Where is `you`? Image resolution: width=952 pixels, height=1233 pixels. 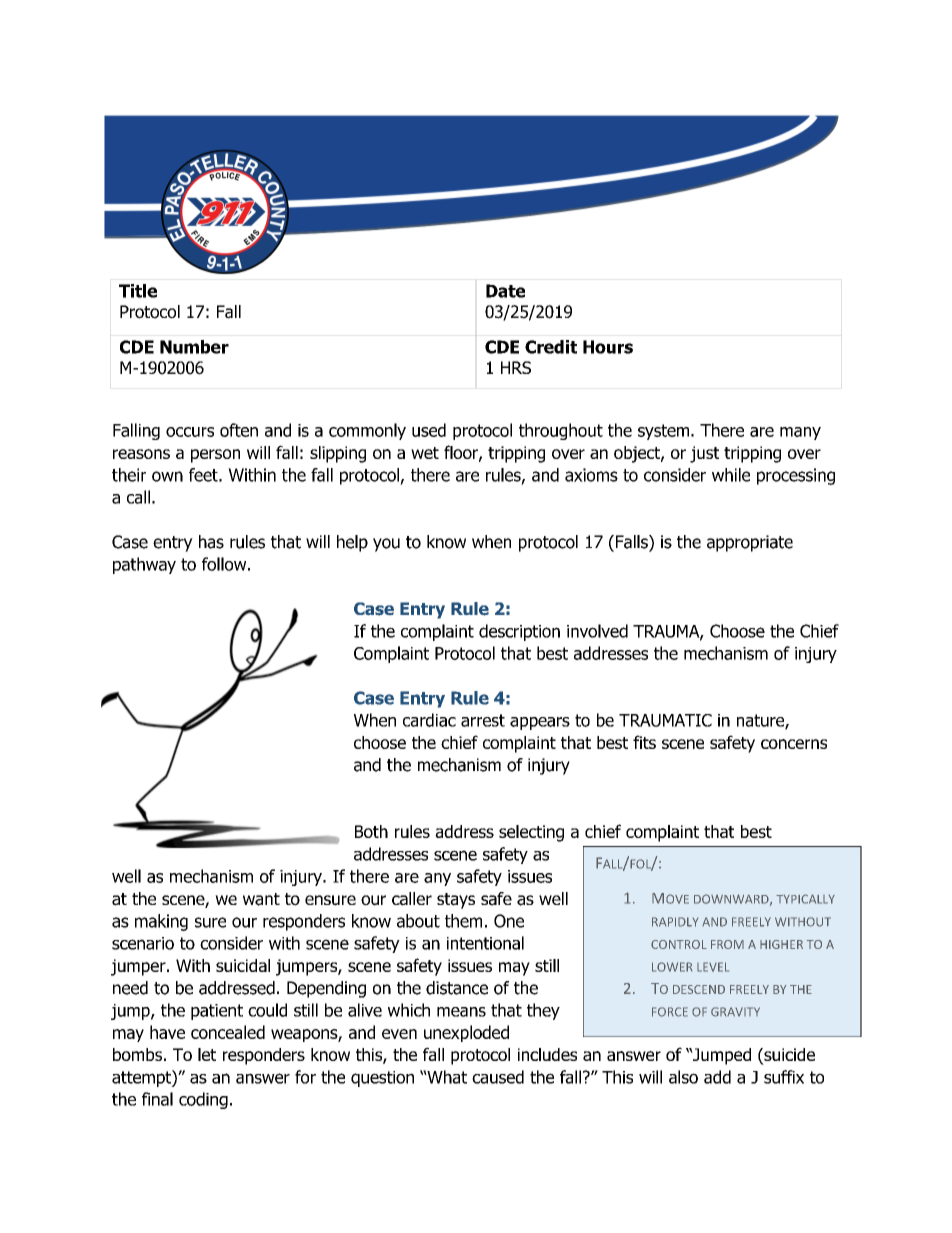
you is located at coordinates (386, 545).
